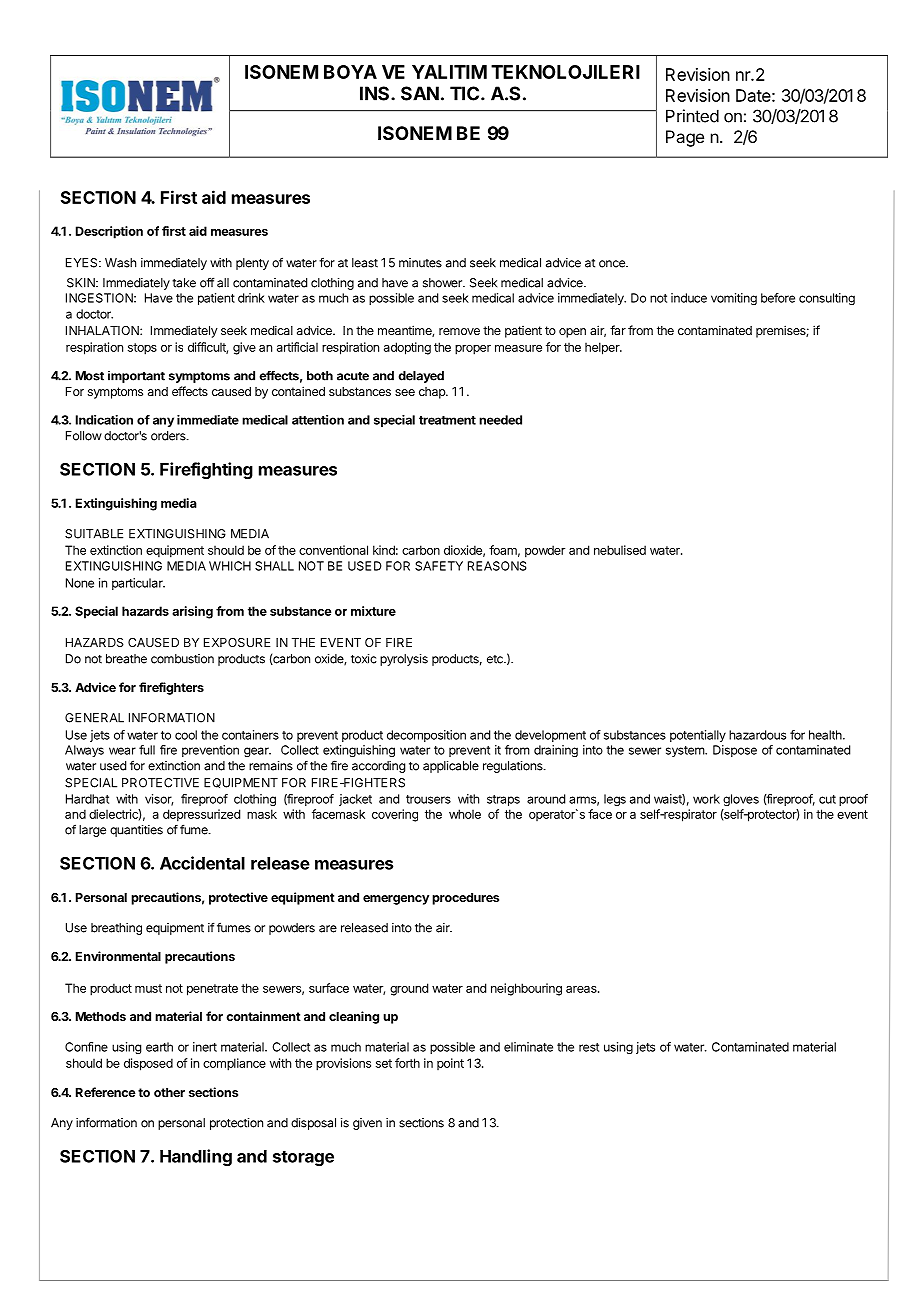  I want to click on point, so click(450, 1064).
